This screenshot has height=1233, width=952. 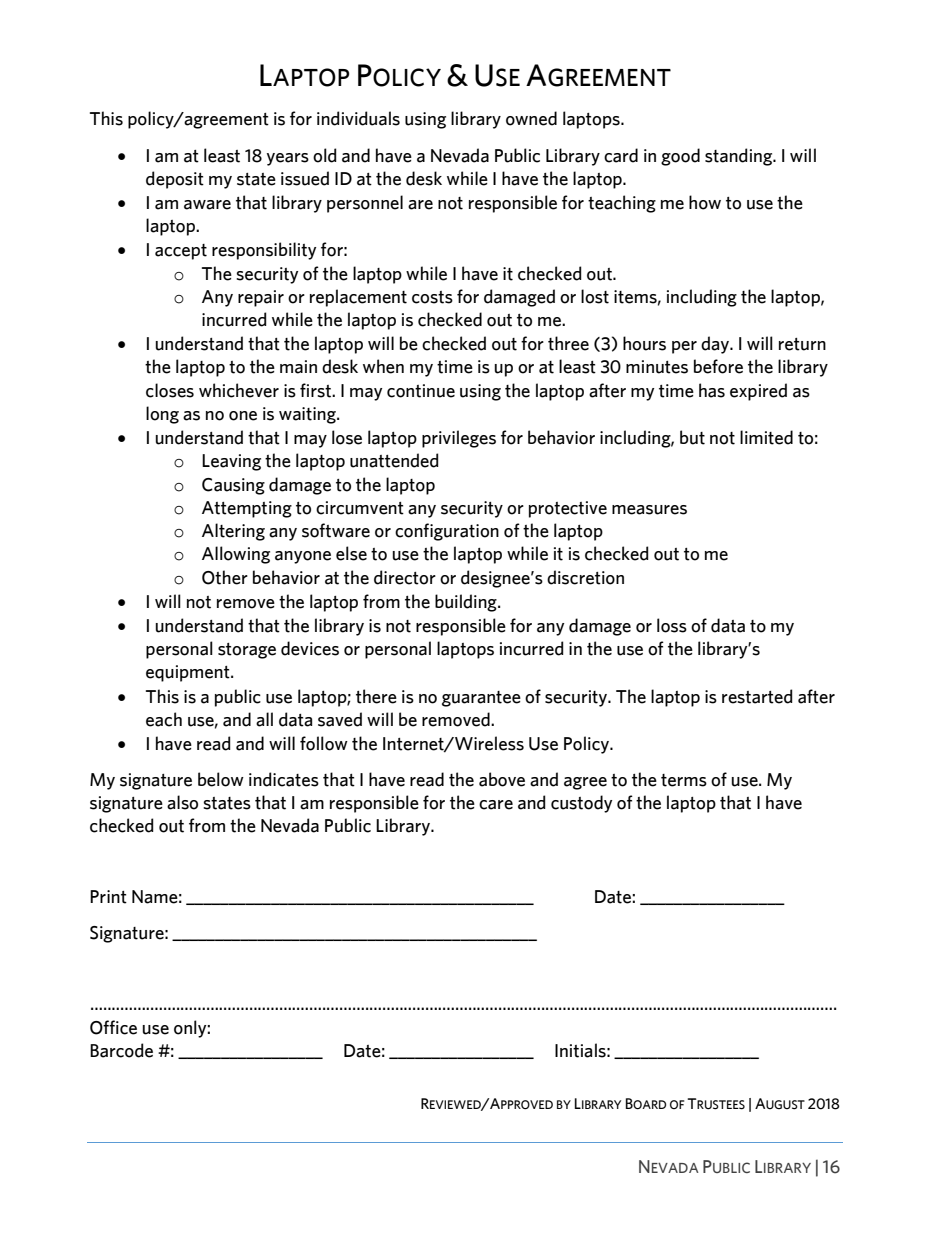 What do you see at coordinates (496, 805) in the screenshot?
I see `care` at bounding box center [496, 805].
